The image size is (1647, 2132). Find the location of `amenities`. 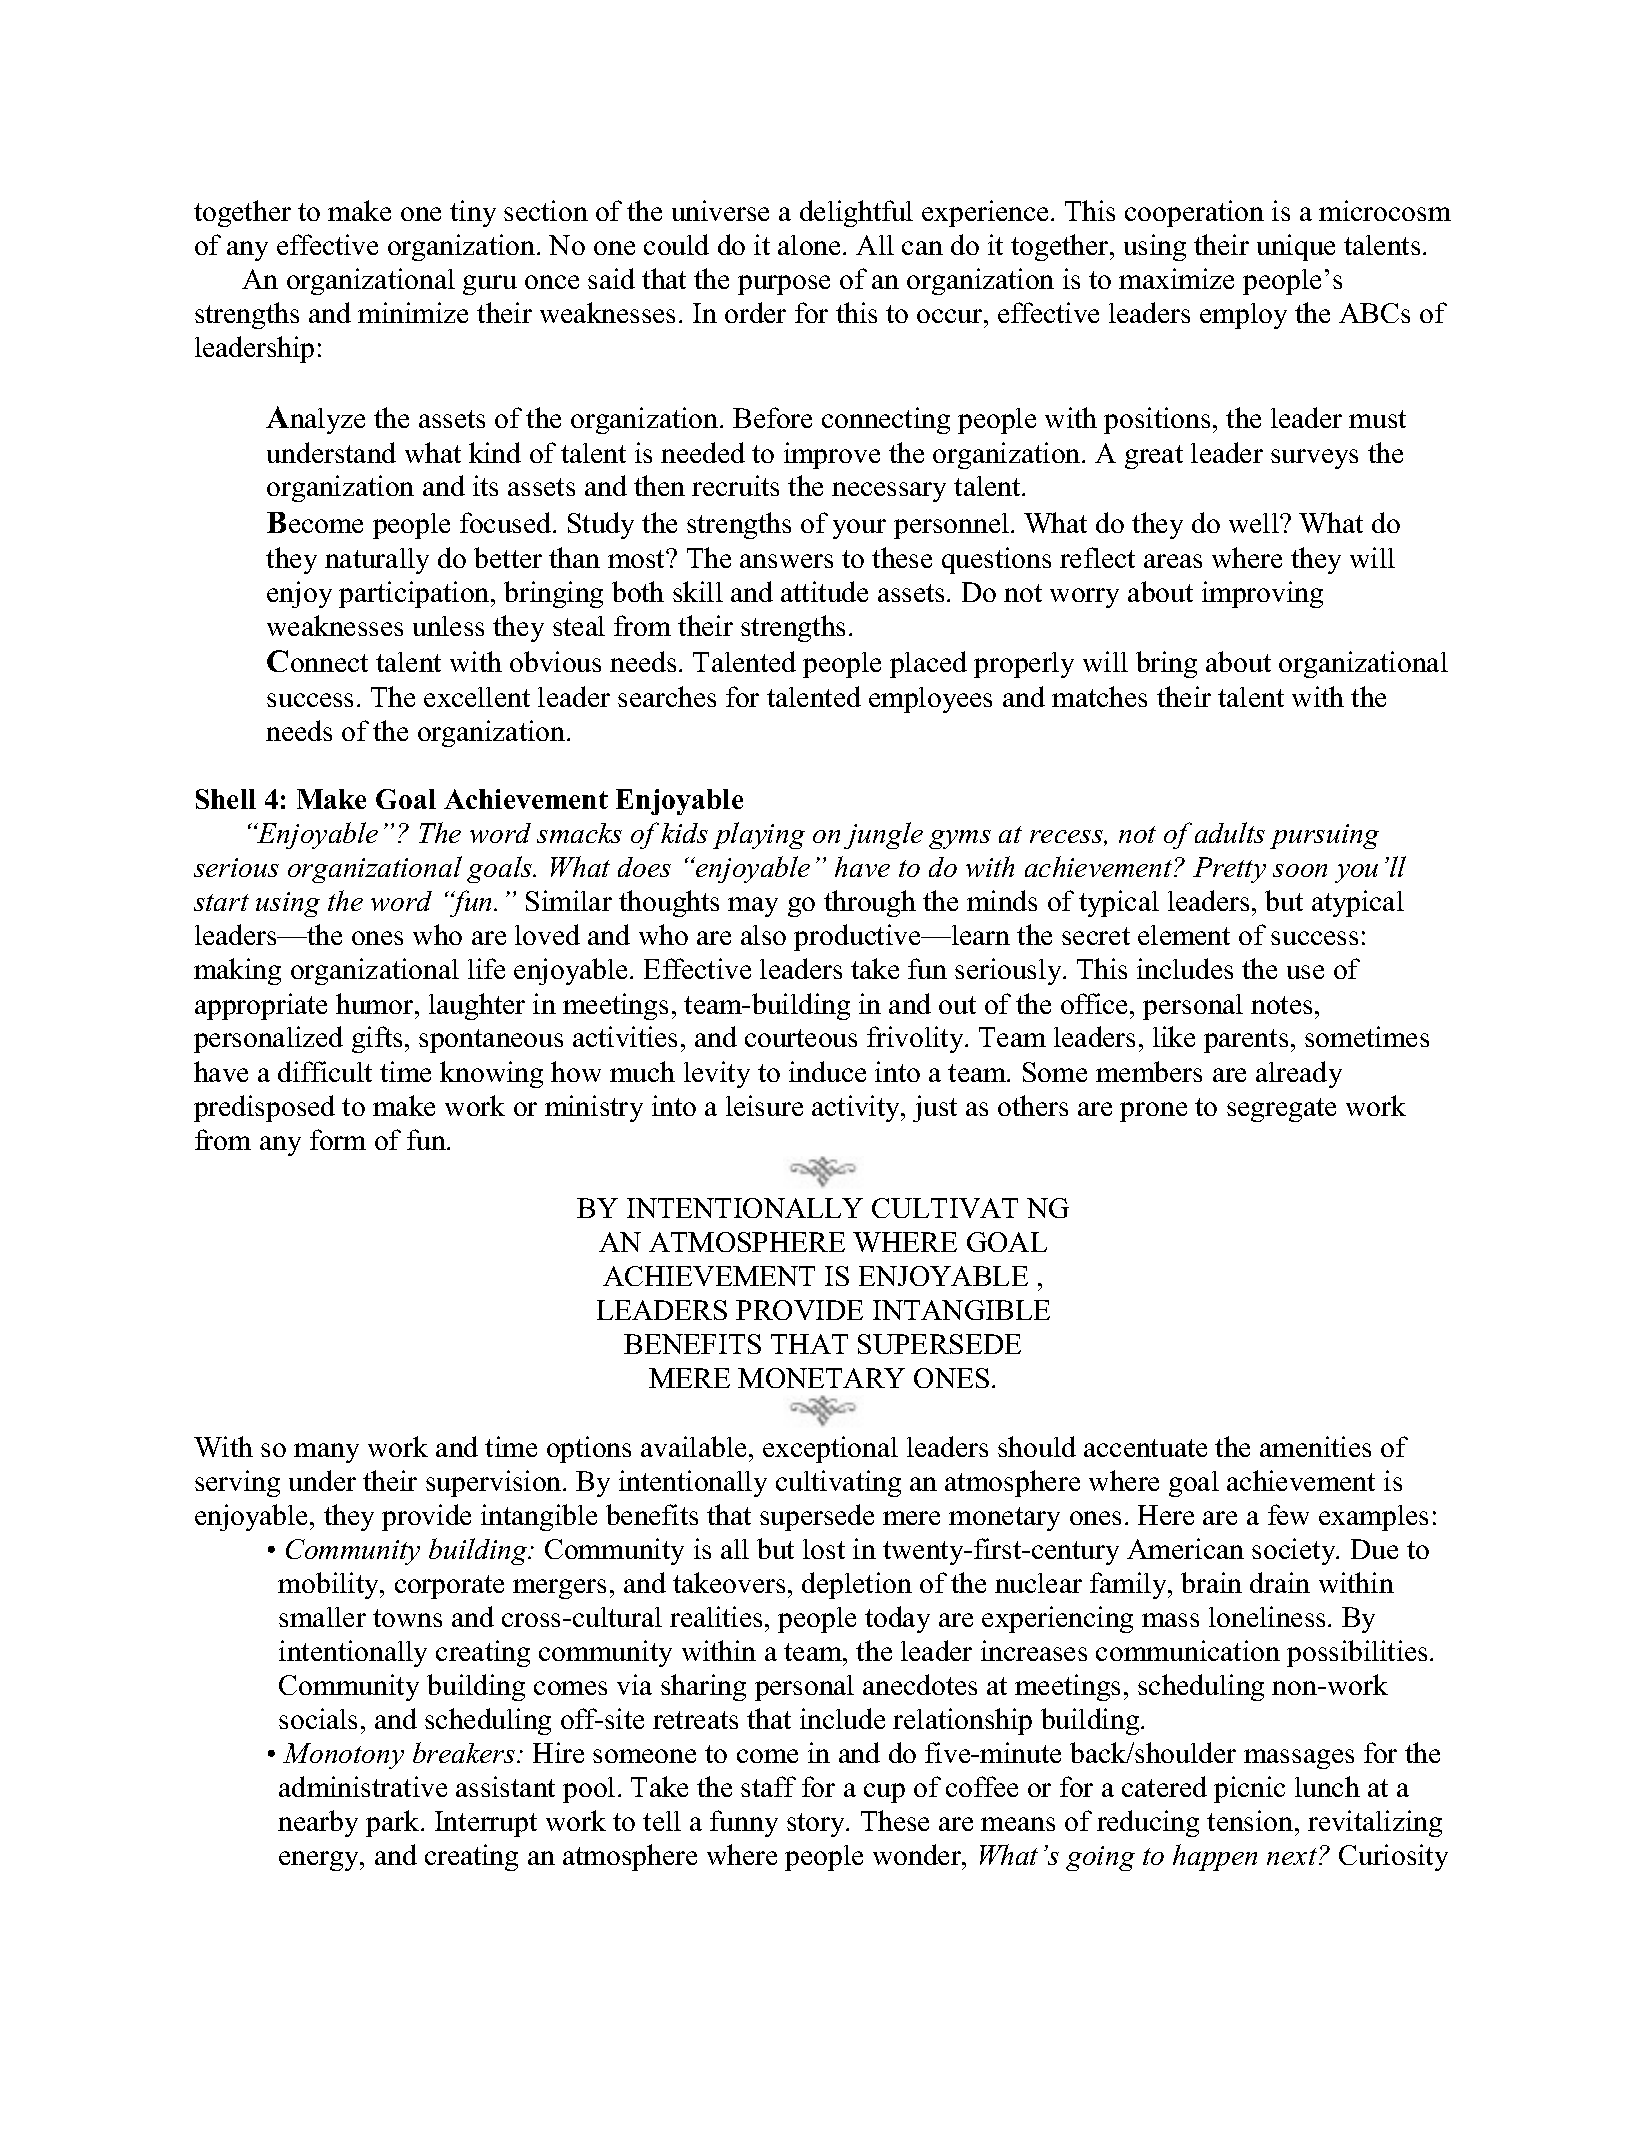

amenities is located at coordinates (1315, 1446).
